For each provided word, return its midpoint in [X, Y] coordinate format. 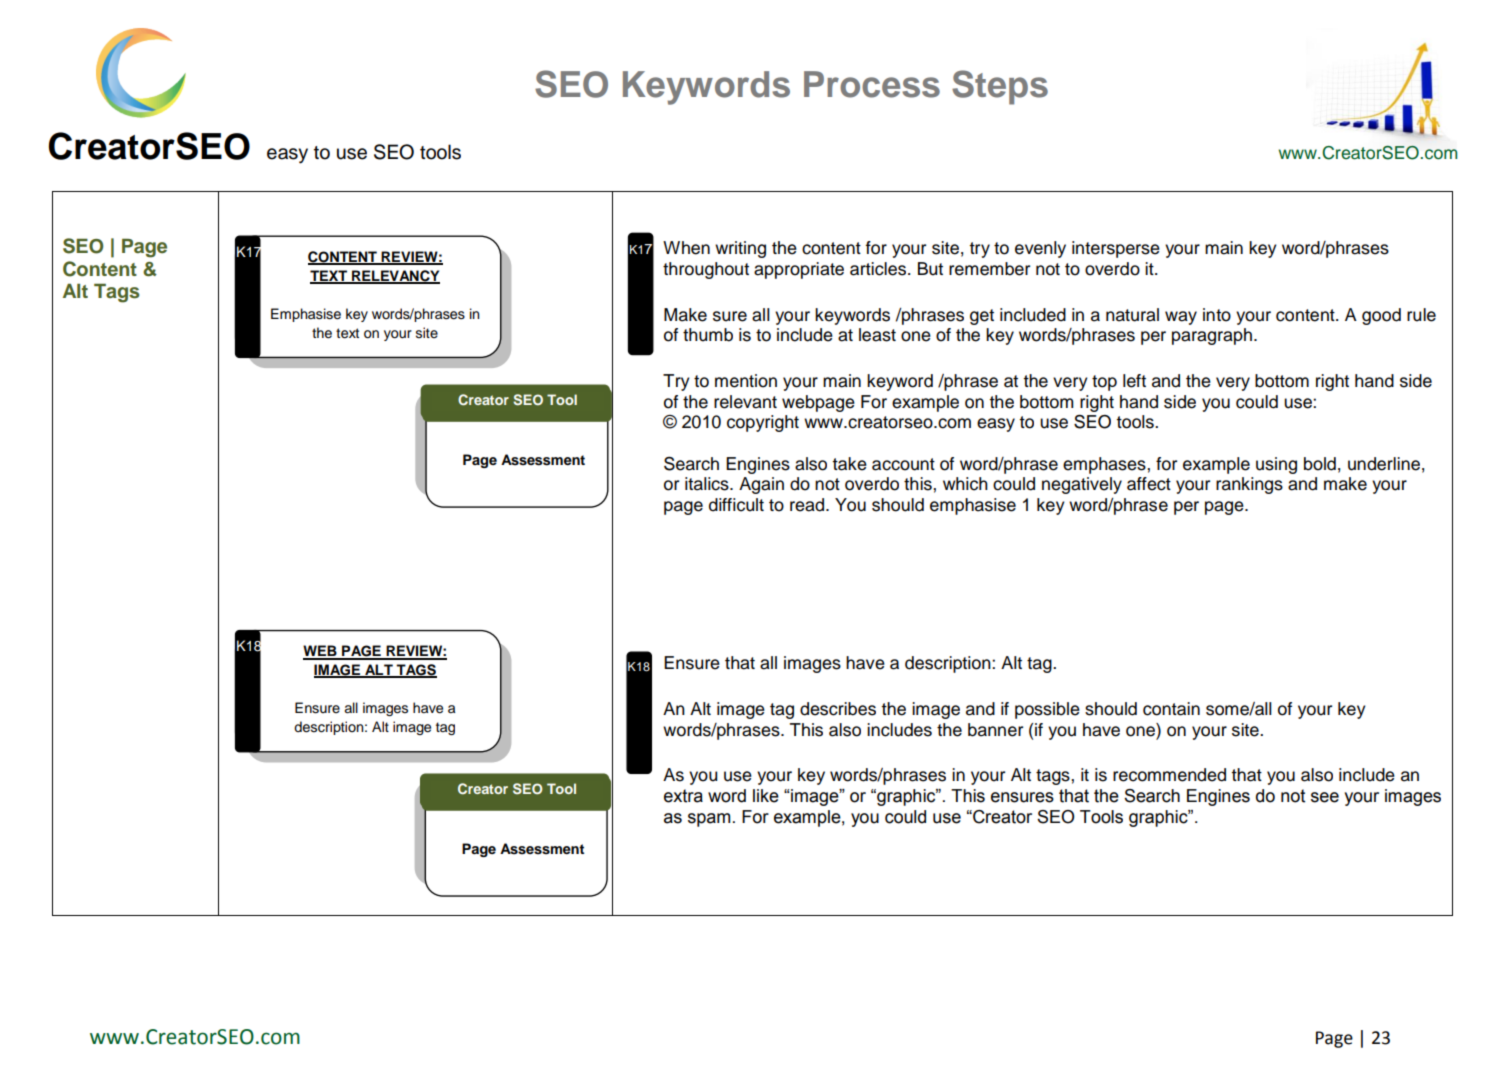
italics [708, 484]
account [903, 464]
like [766, 796]
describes [838, 709]
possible [1047, 710]
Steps [1000, 87]
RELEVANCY [395, 277]
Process [872, 84]
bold [1320, 464]
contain [1171, 709]
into [1217, 315]
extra [683, 796]
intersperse [1116, 249]
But [930, 269]
